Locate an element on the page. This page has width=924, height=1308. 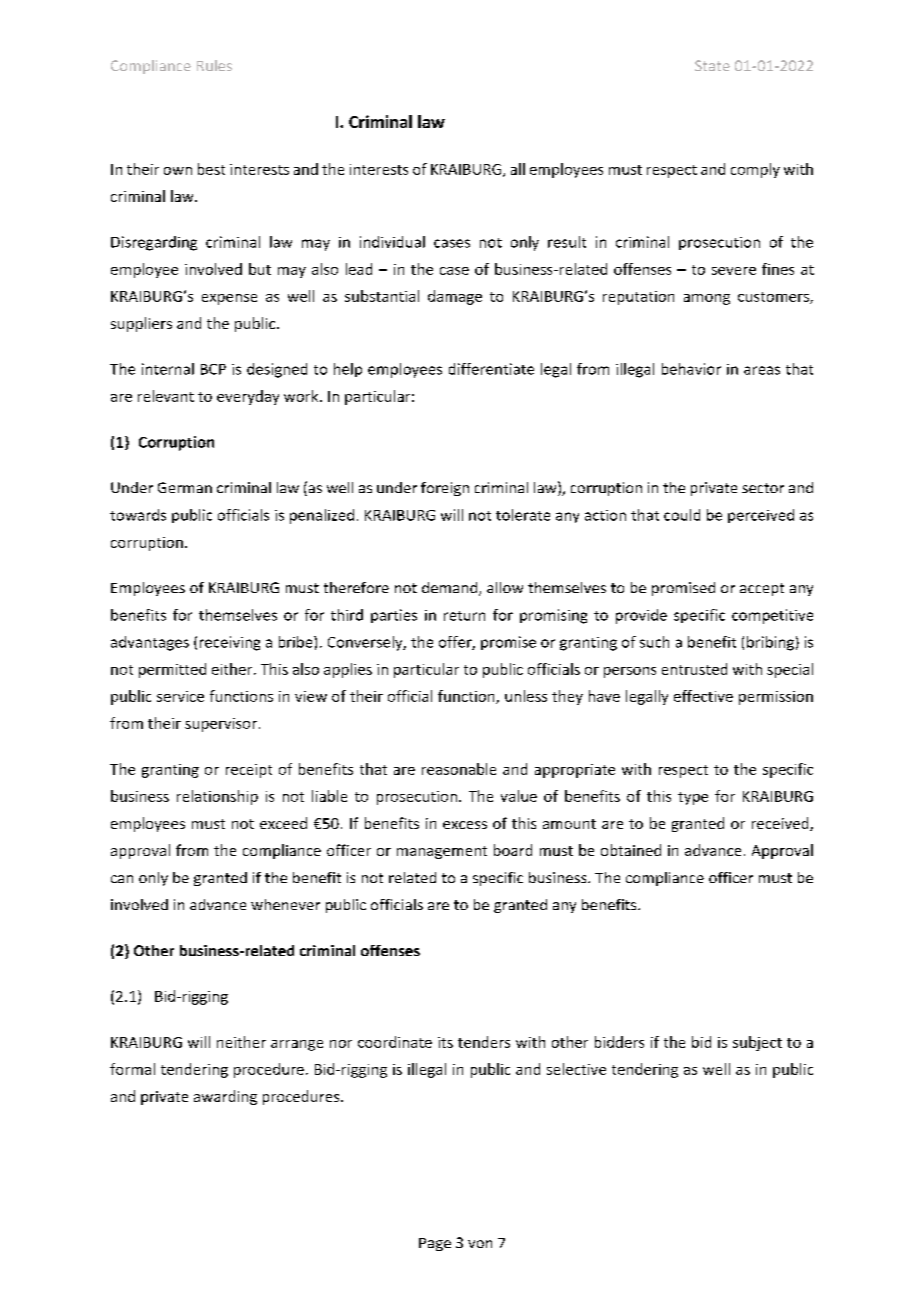
Rules is located at coordinates (214, 65).
